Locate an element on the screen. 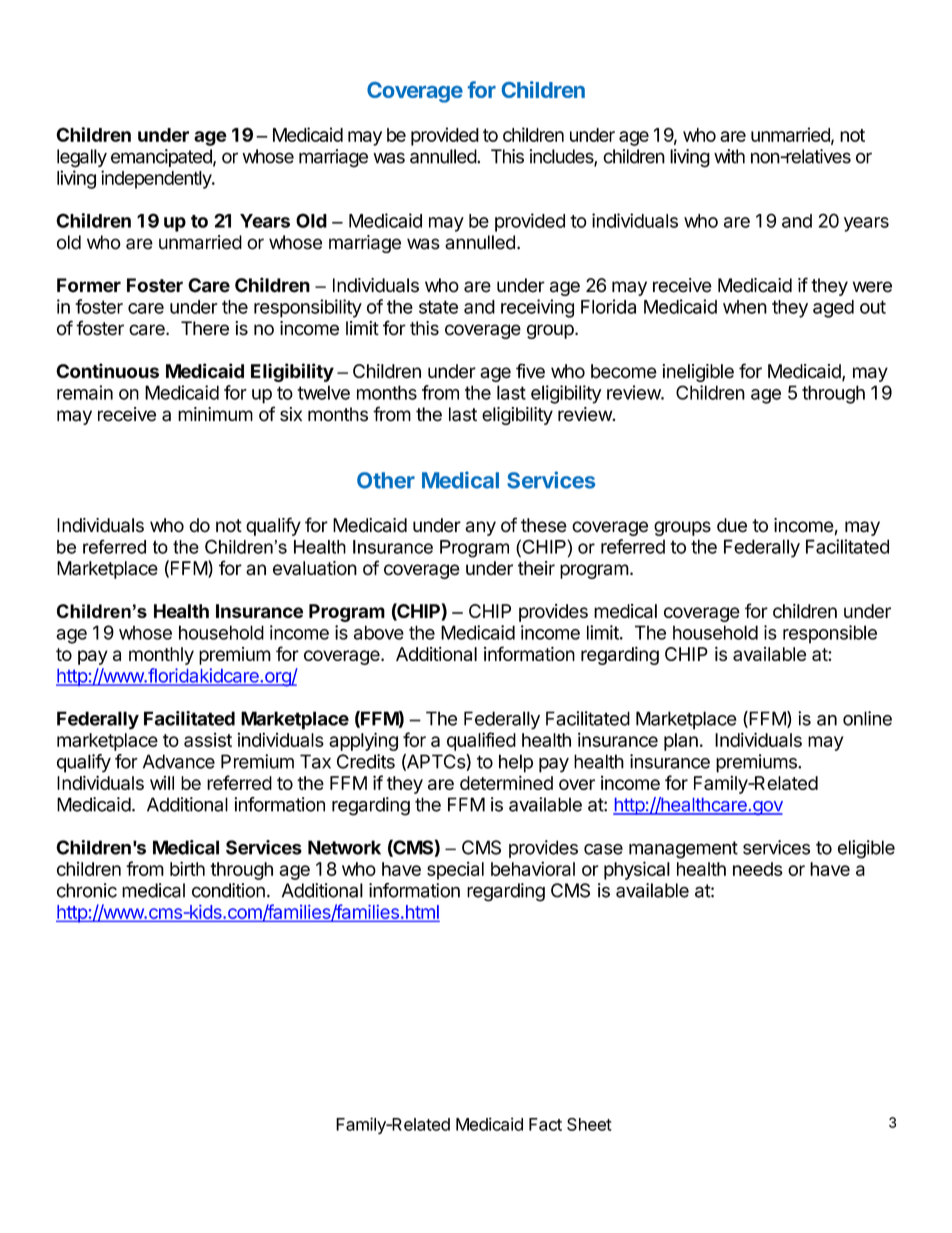 Image resolution: width=952 pixels, height=1233 pixels. Fact is located at coordinates (545, 1124).
